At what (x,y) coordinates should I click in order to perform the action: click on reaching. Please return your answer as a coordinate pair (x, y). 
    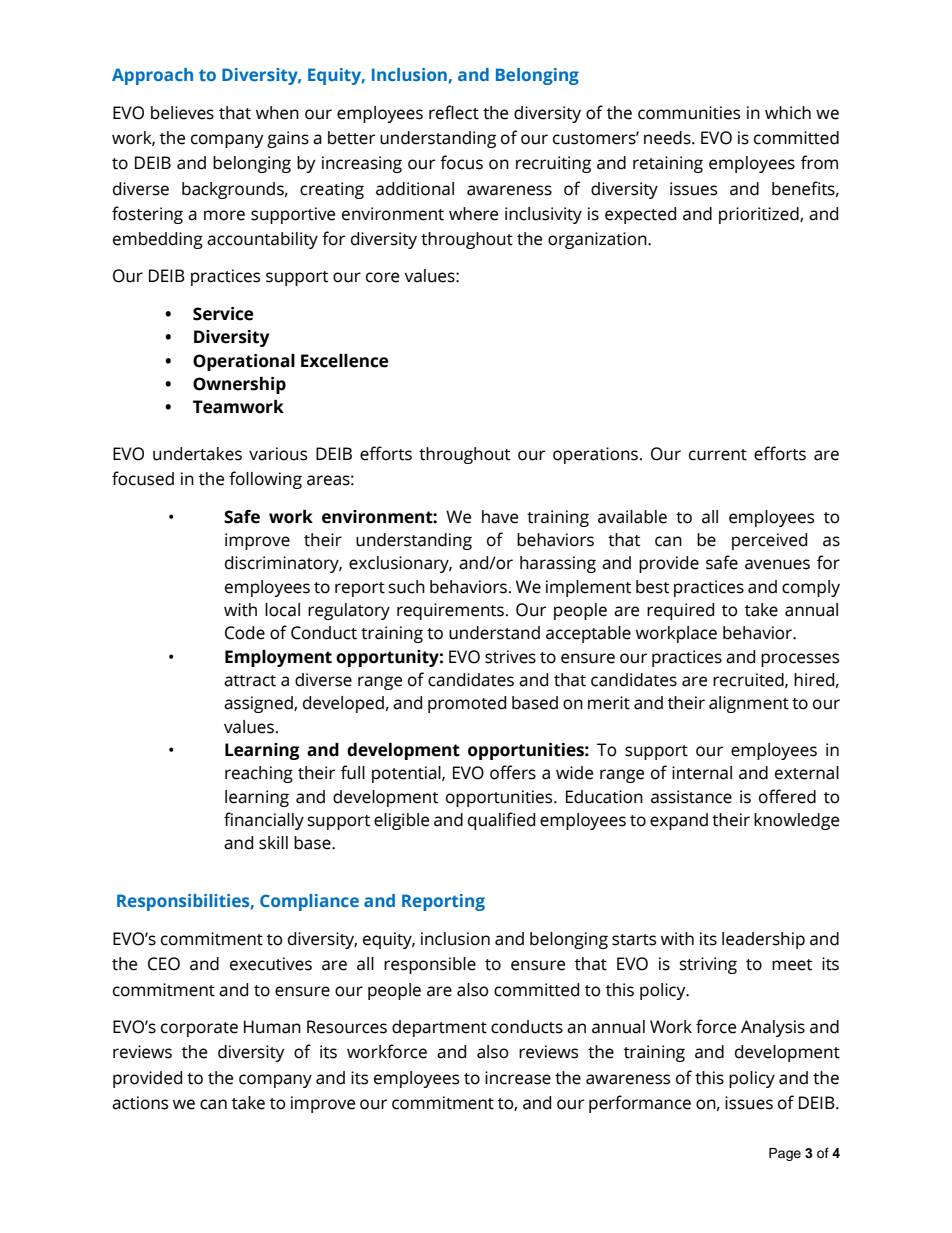
    Looking at the image, I should click on (259, 774).
